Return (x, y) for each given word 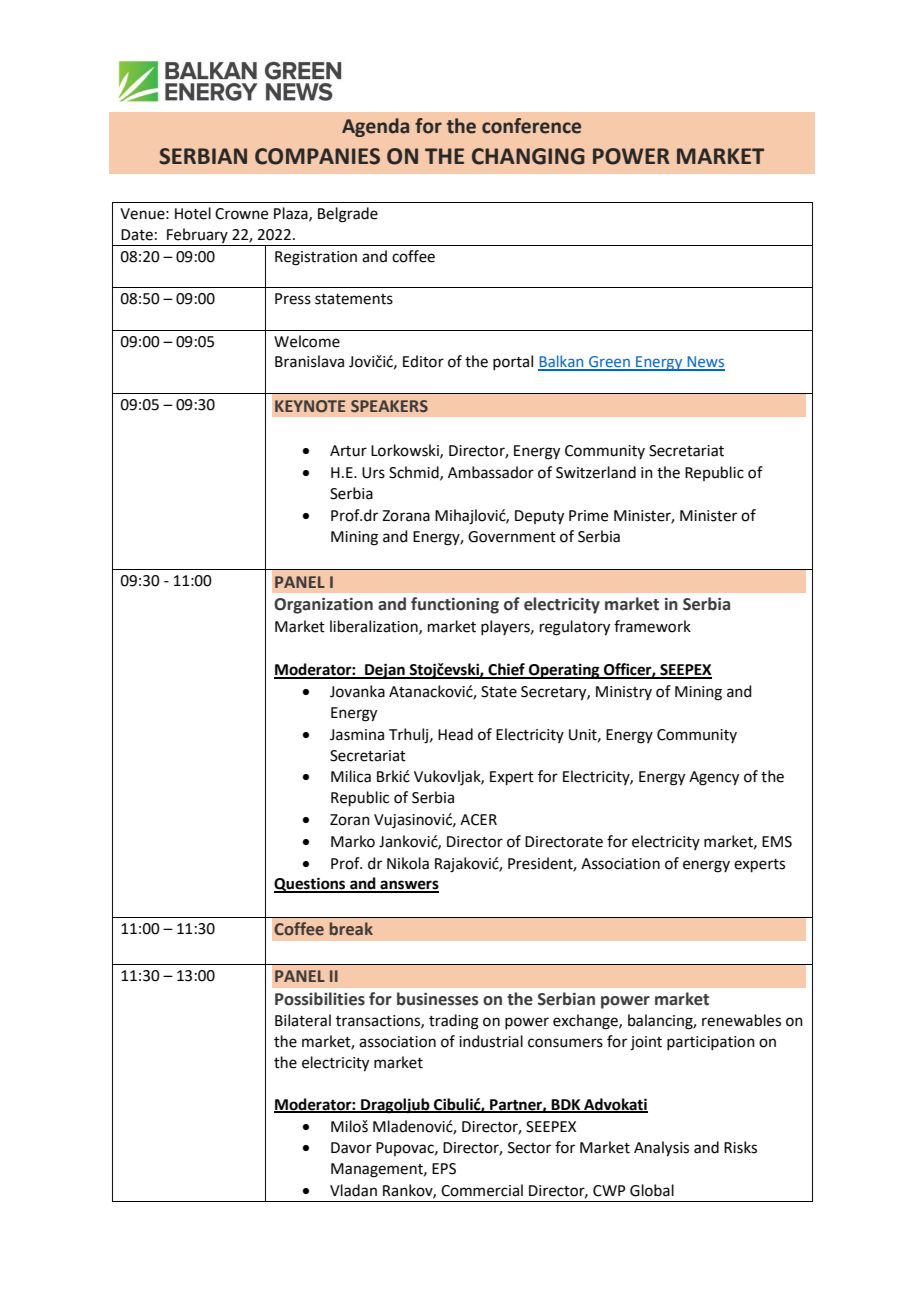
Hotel (193, 213)
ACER (478, 820)
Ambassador (491, 472)
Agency (714, 778)
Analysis (661, 1149)
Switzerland (596, 472)
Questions (311, 885)
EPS (444, 1169)
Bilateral (303, 1020)
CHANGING (528, 156)
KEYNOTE (310, 406)
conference (531, 126)
